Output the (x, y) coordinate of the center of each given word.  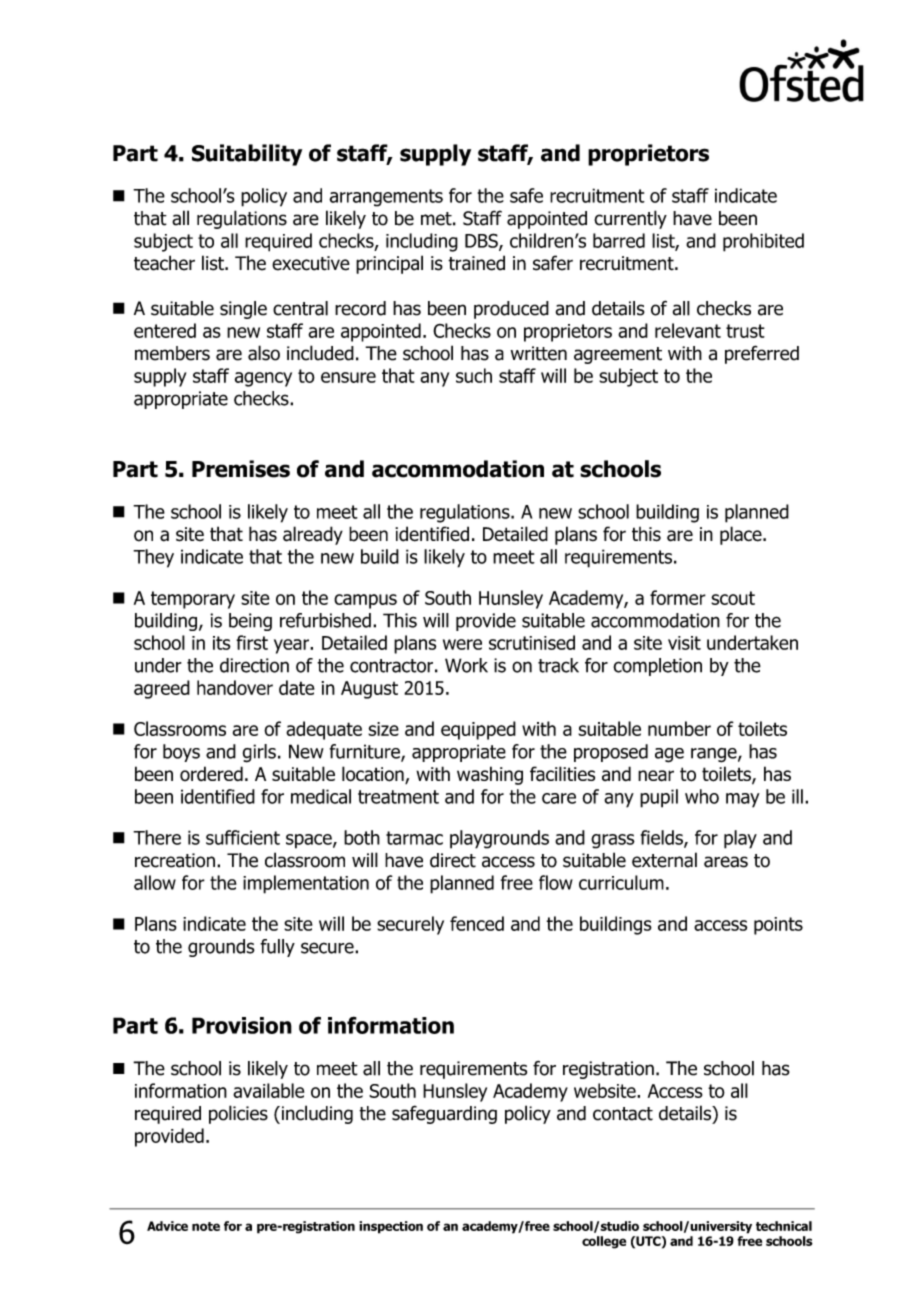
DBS (482, 241)
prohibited (763, 242)
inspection (391, 1227)
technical (784, 1226)
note (206, 1226)
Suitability (247, 155)
